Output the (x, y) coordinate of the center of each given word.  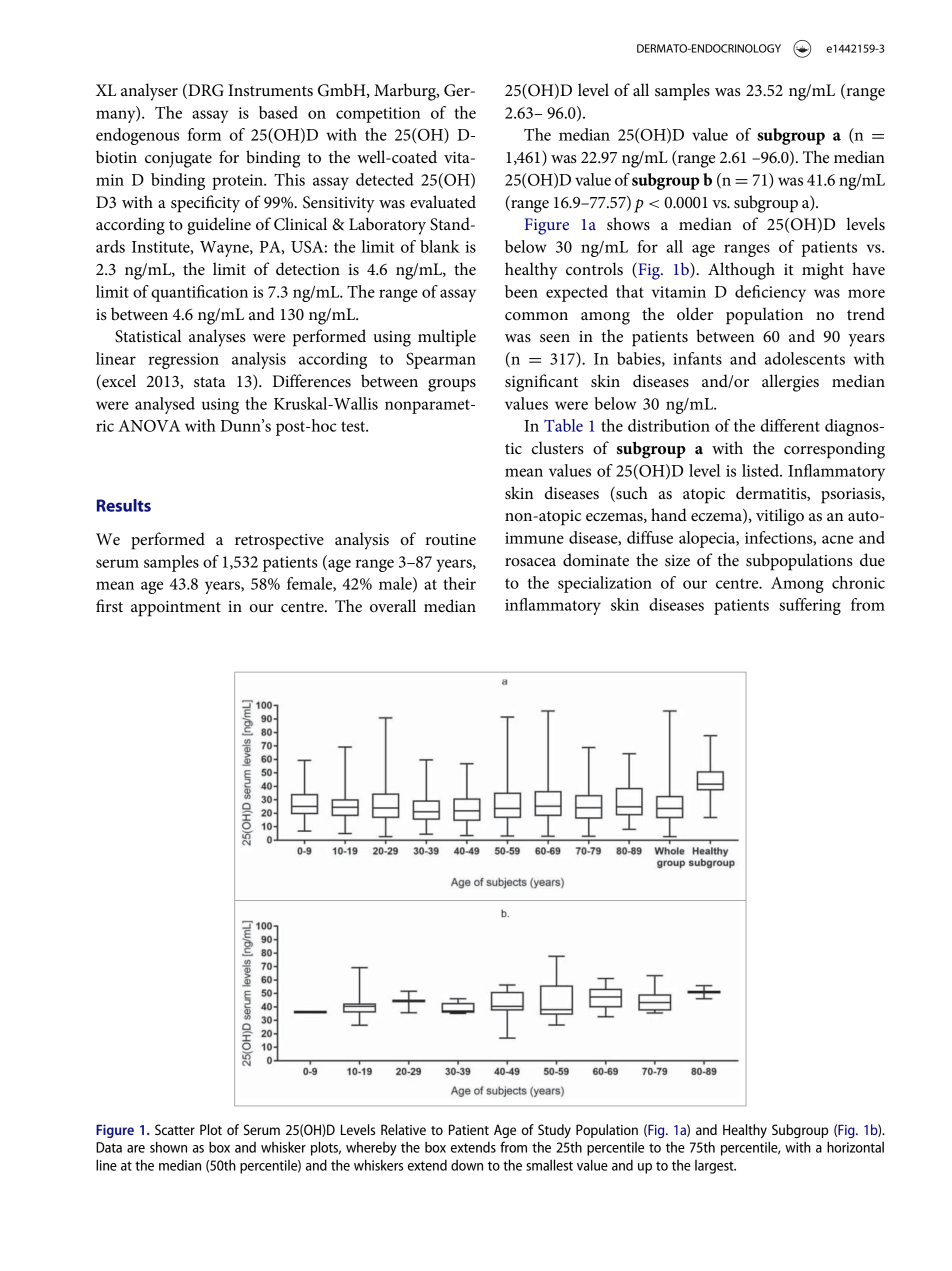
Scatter (175, 1129)
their (459, 583)
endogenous (137, 136)
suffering (810, 606)
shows (628, 224)
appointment (176, 609)
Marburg (406, 92)
